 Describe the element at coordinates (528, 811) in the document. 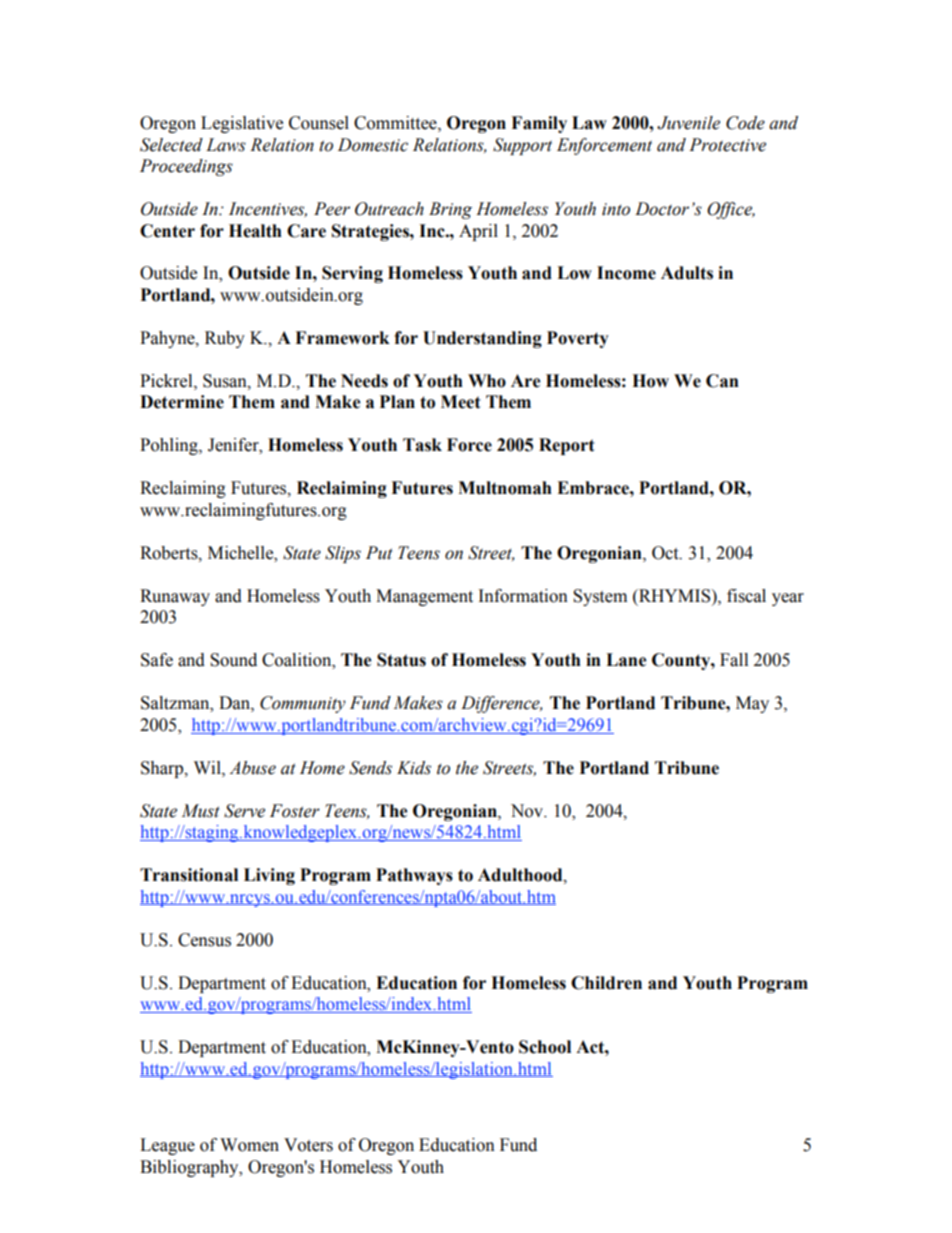

I see `Nov` at that location.
